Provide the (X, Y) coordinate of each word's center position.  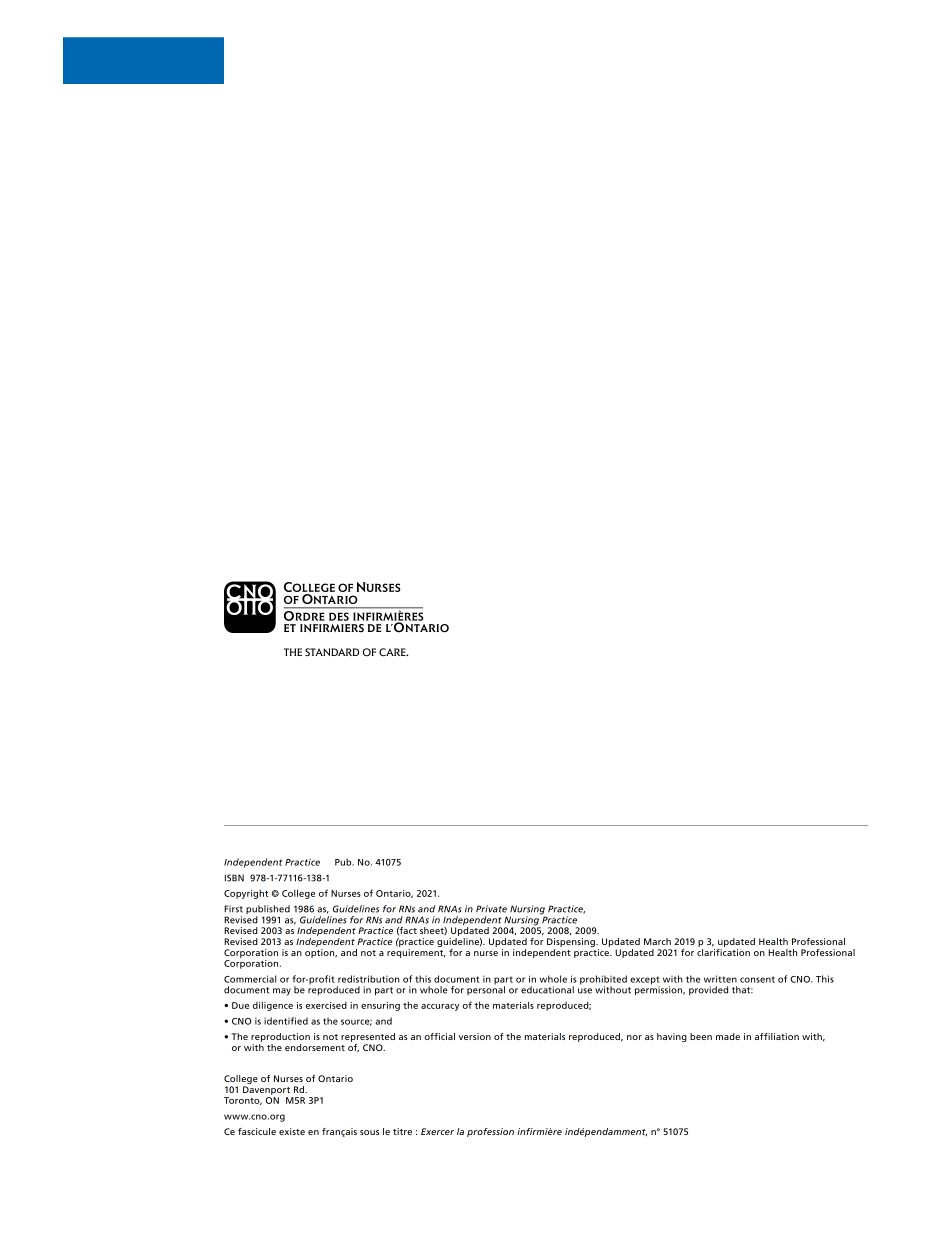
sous (369, 1132)
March (657, 941)
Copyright (246, 894)
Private (491, 909)
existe (292, 1131)
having (672, 1037)
